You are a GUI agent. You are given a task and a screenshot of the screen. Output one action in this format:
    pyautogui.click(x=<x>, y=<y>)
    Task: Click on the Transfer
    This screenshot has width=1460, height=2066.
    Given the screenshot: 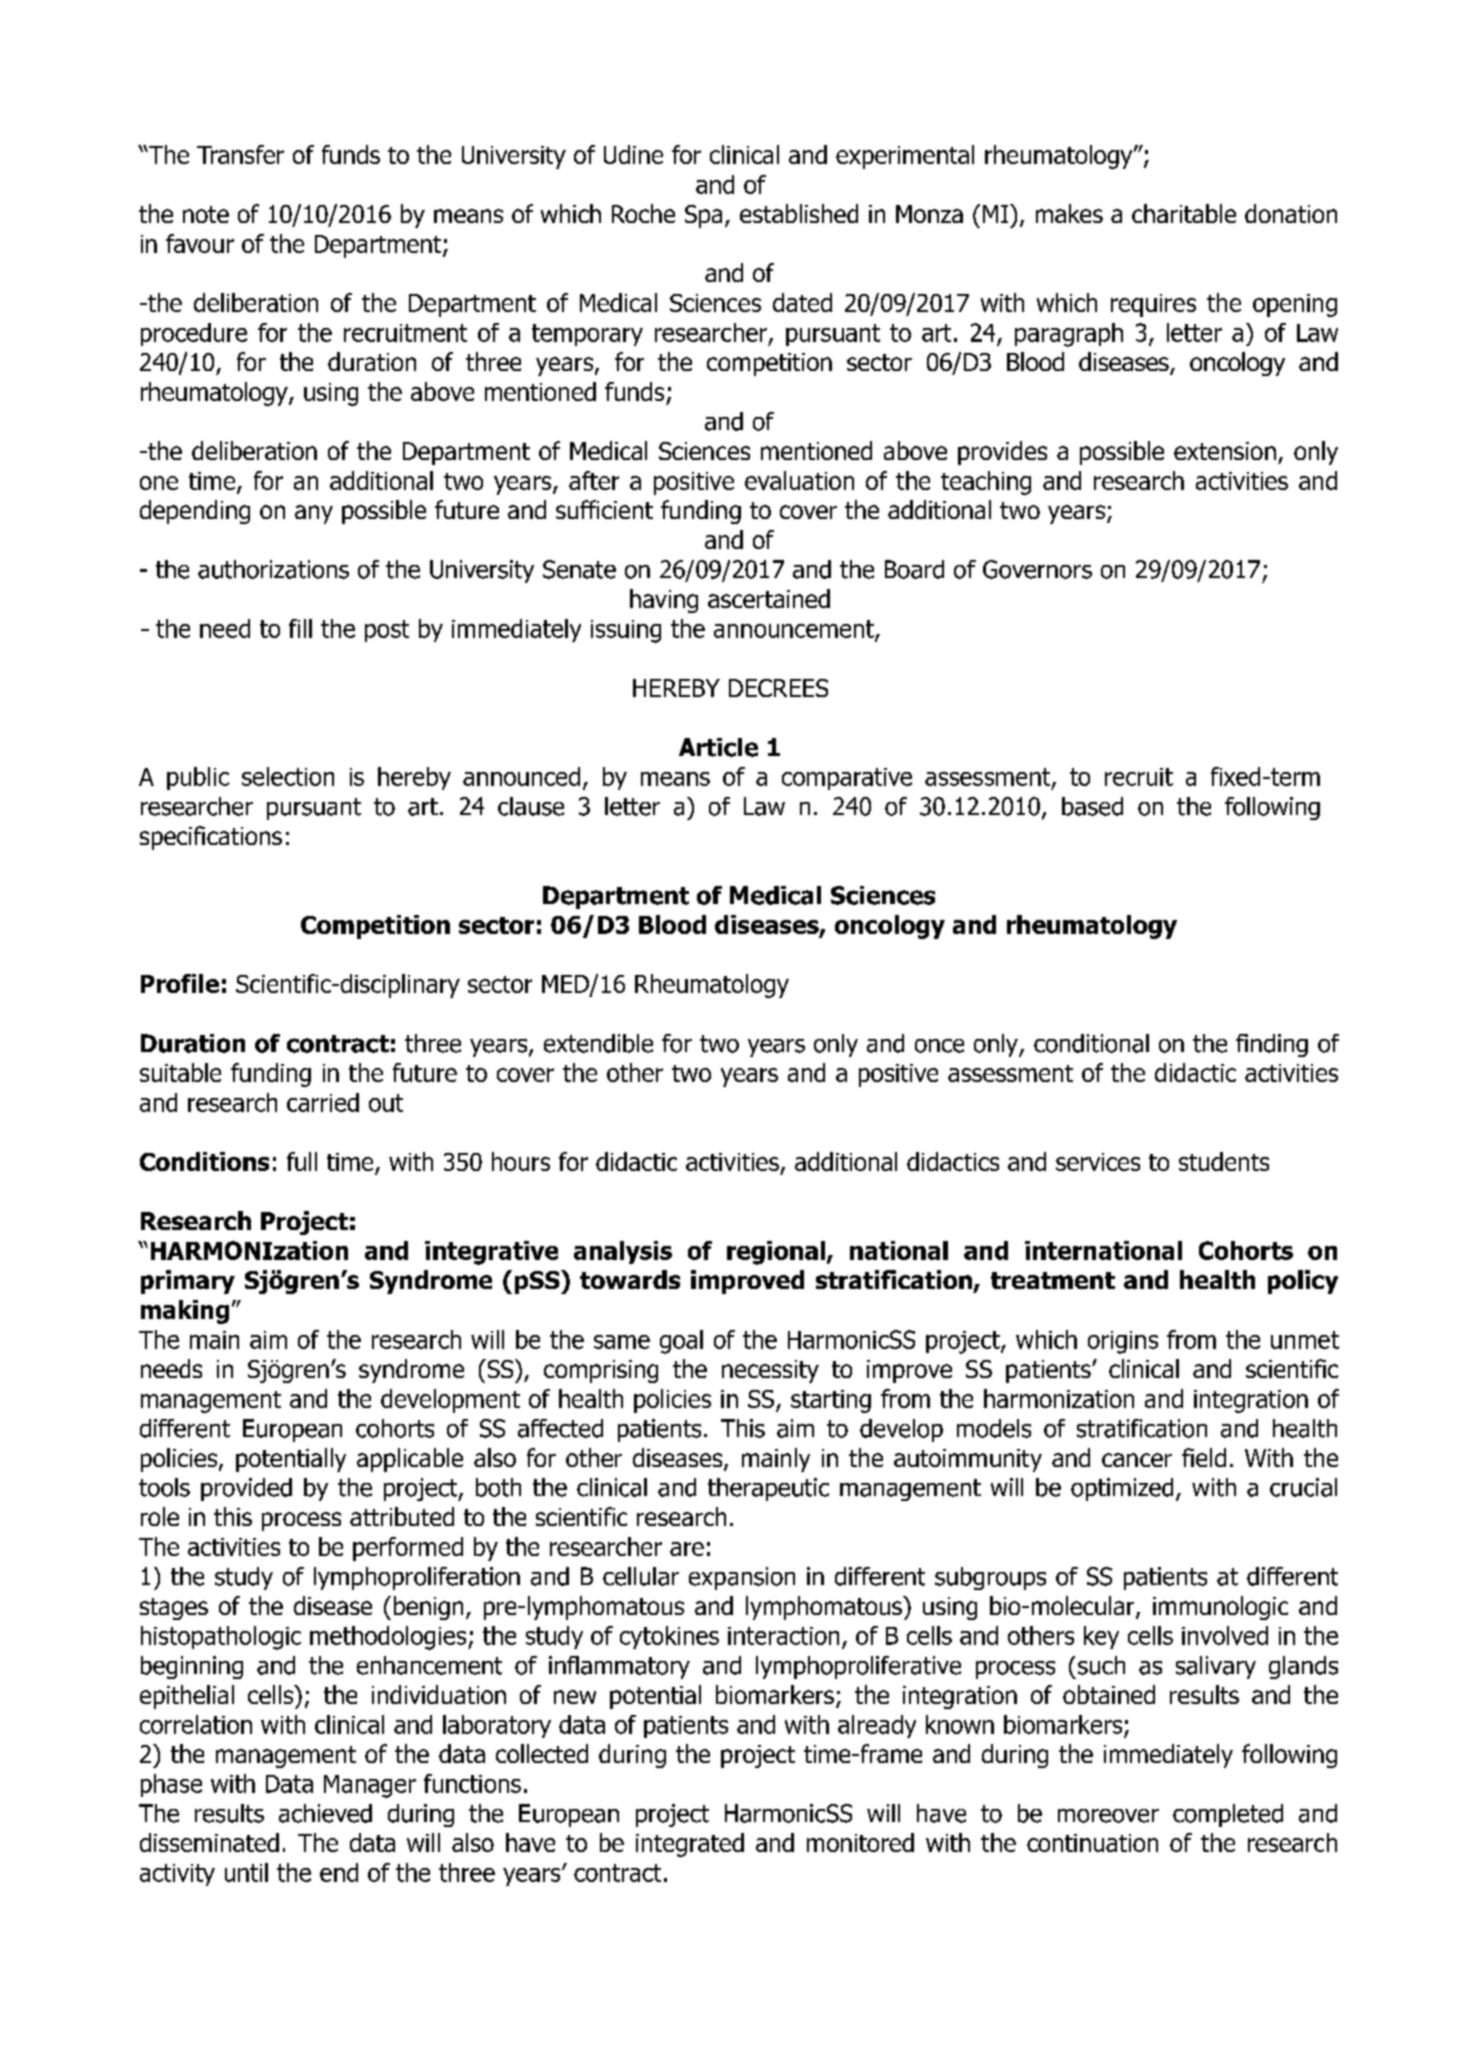 What is the action you would take?
    pyautogui.click(x=240, y=154)
